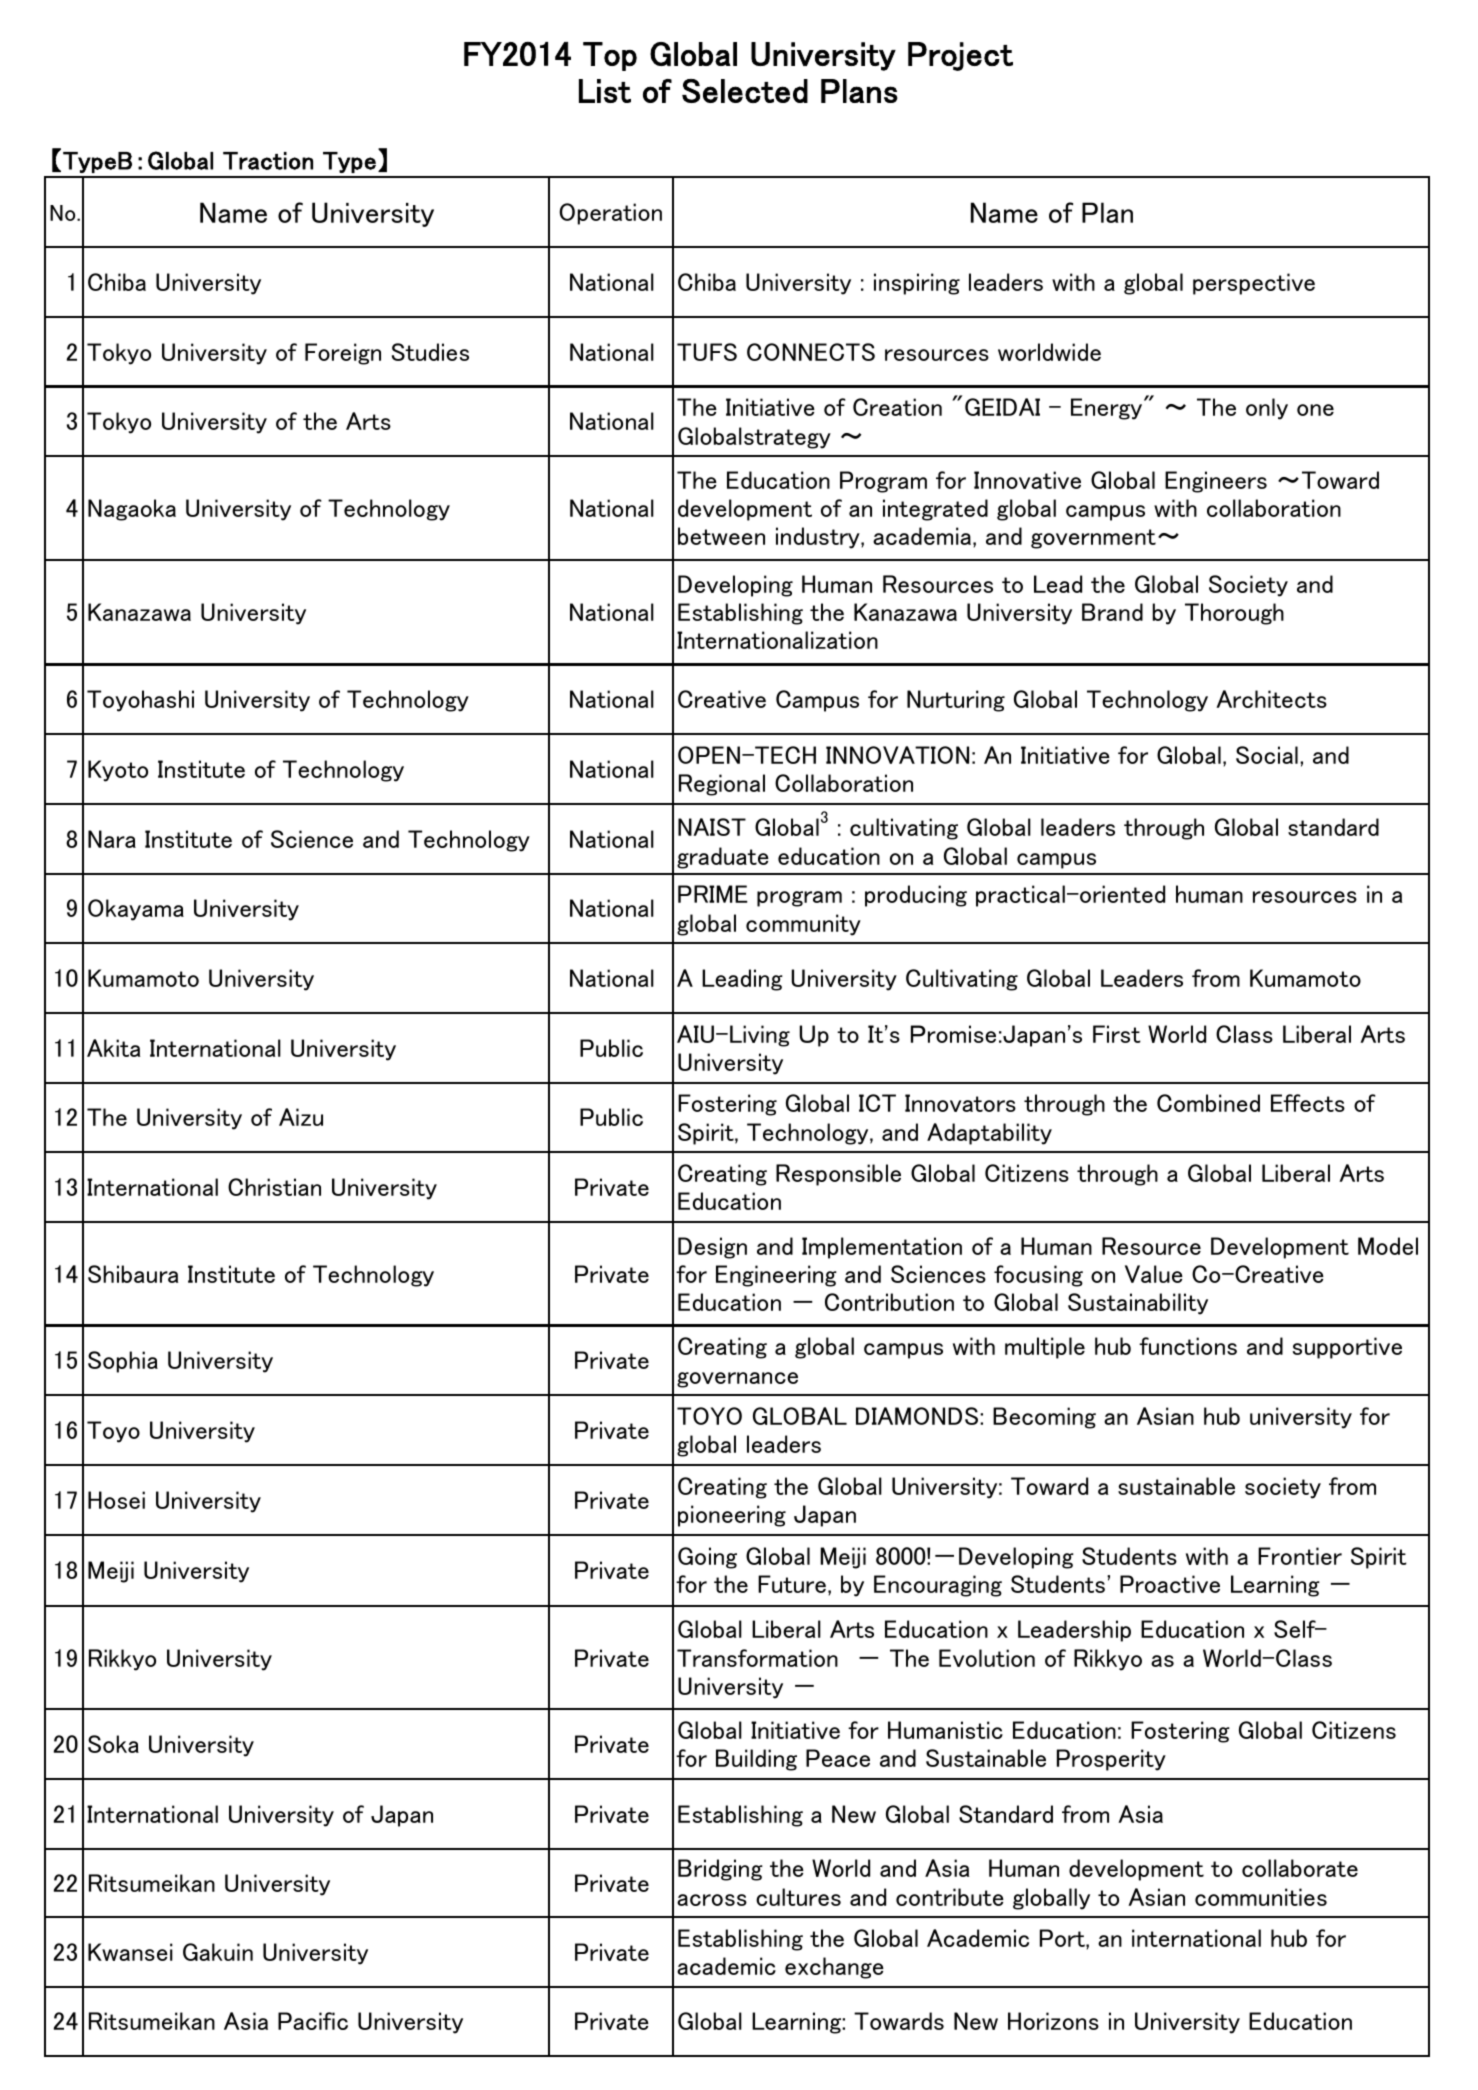 This screenshot has height=2090, width=1478. Describe the element at coordinates (745, 91) in the screenshot. I see `Selected` at that location.
